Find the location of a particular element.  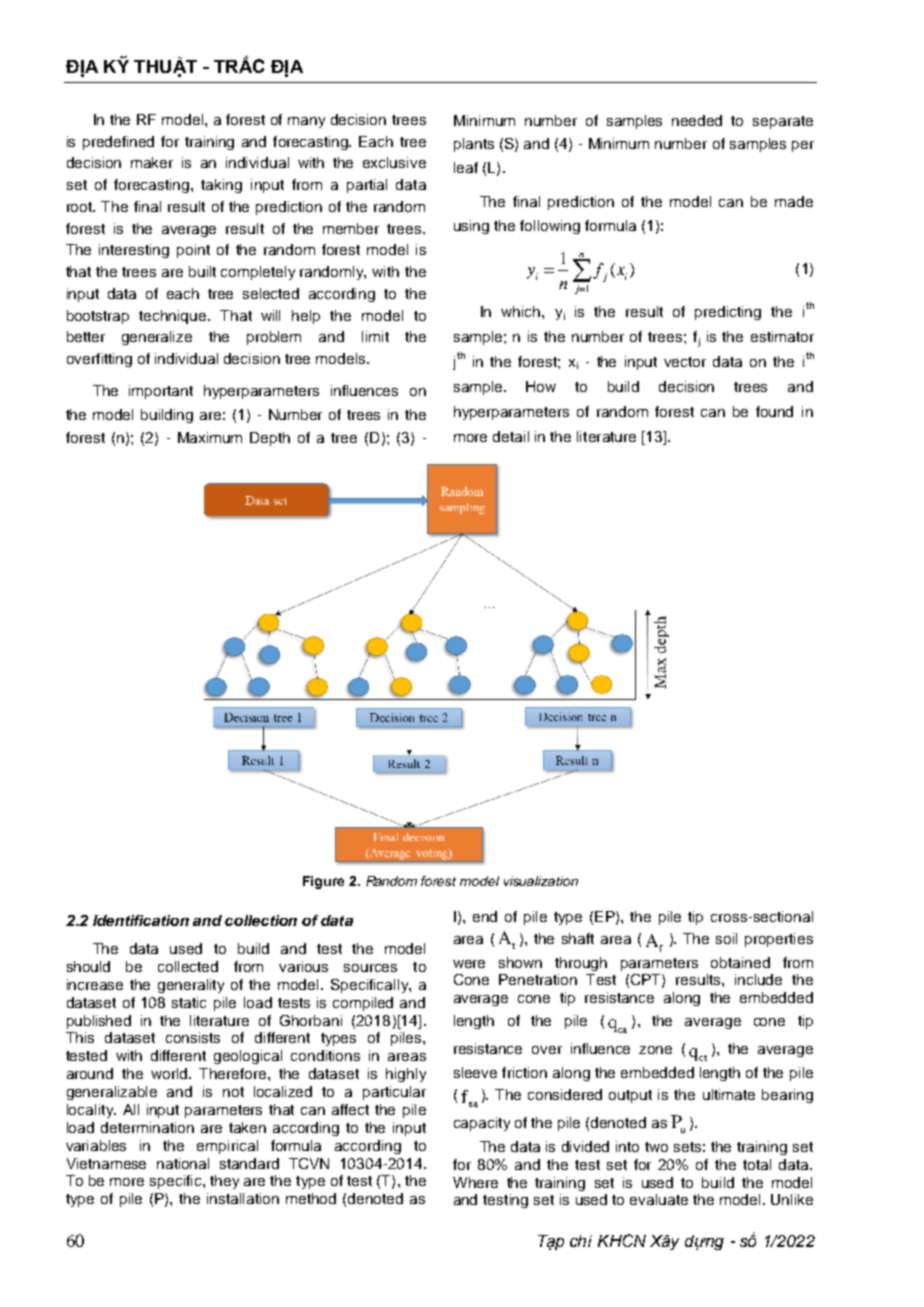

national is located at coordinates (183, 1163).
